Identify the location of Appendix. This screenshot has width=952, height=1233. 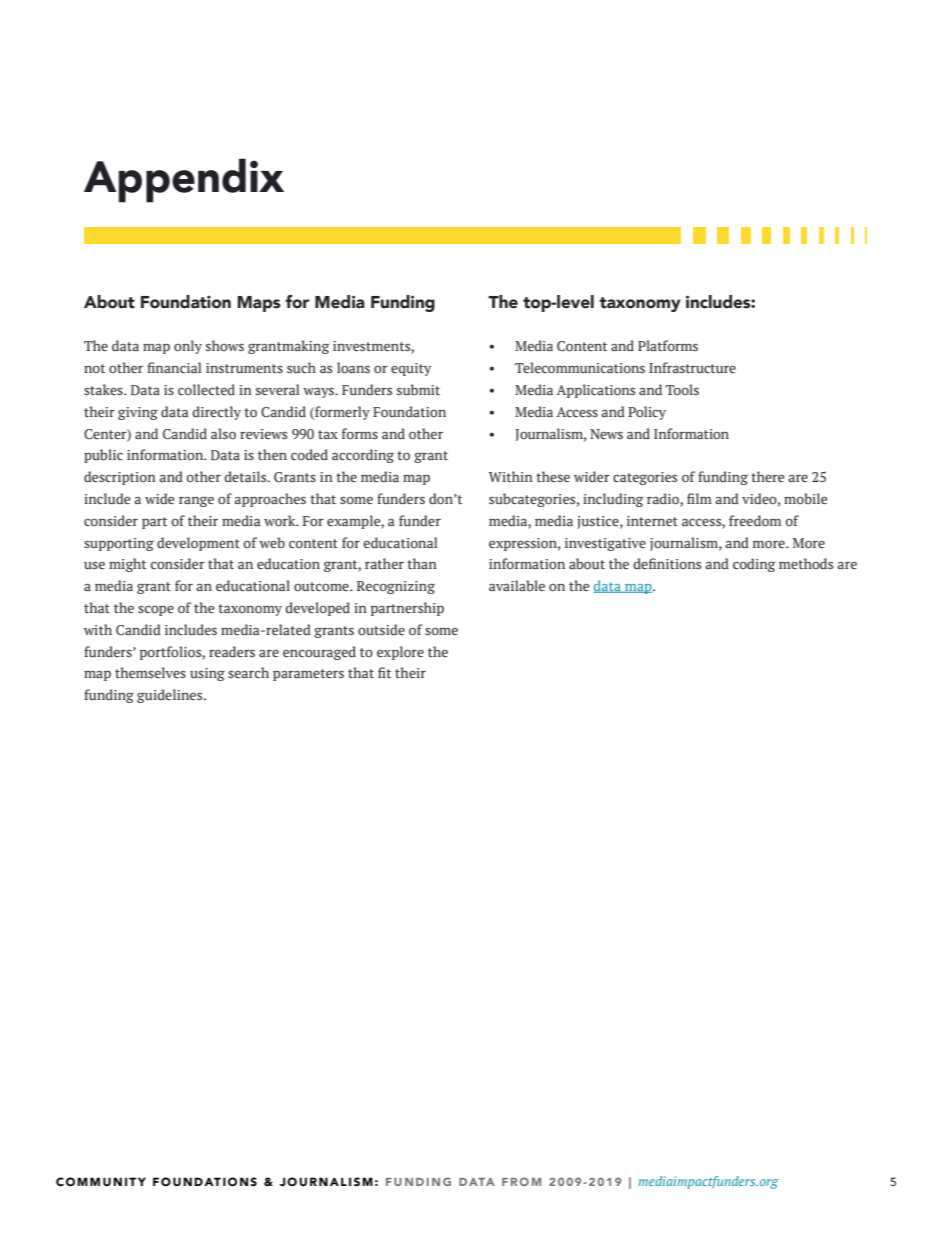
(184, 180).
